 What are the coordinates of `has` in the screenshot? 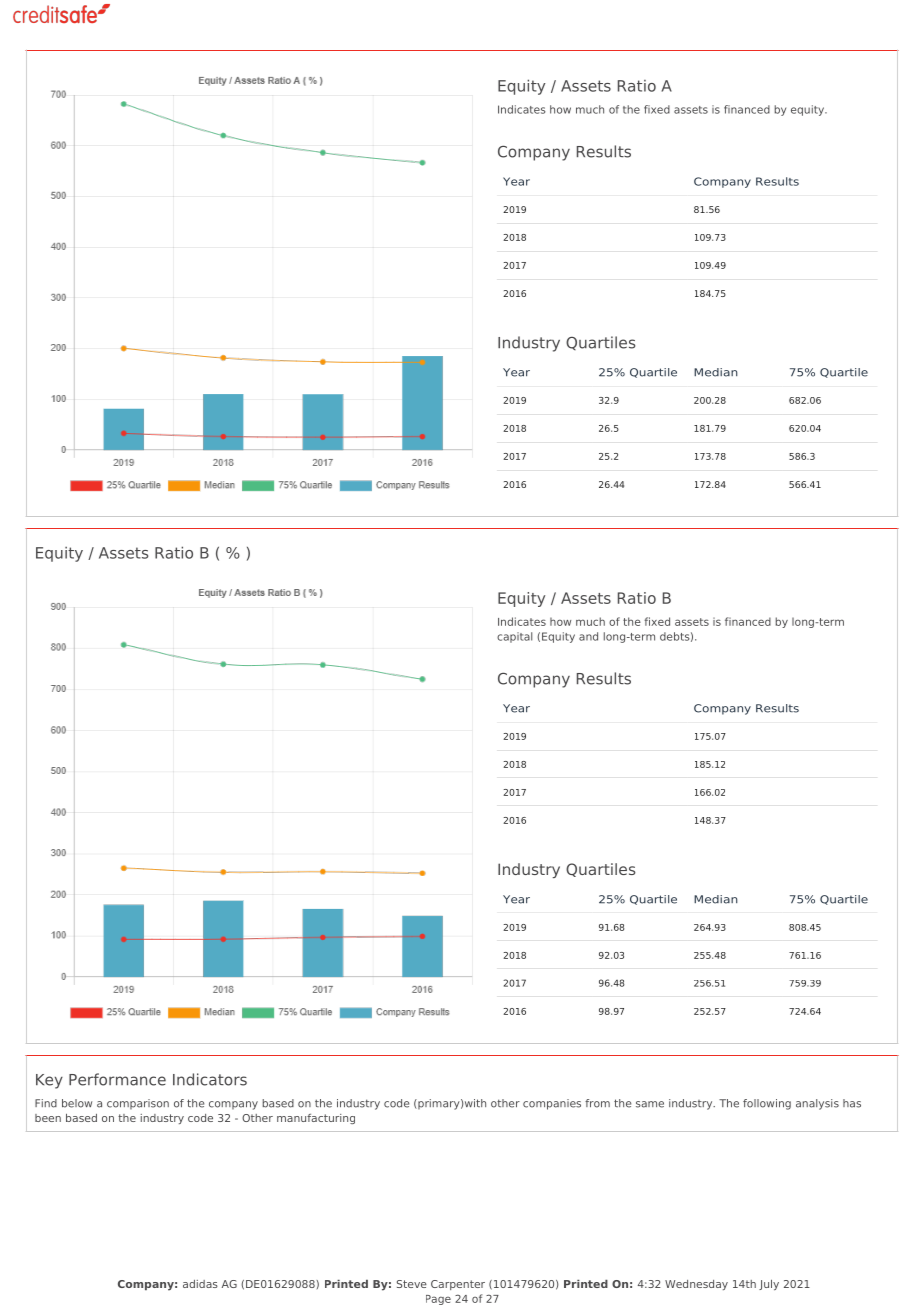 It's located at (852, 1103).
